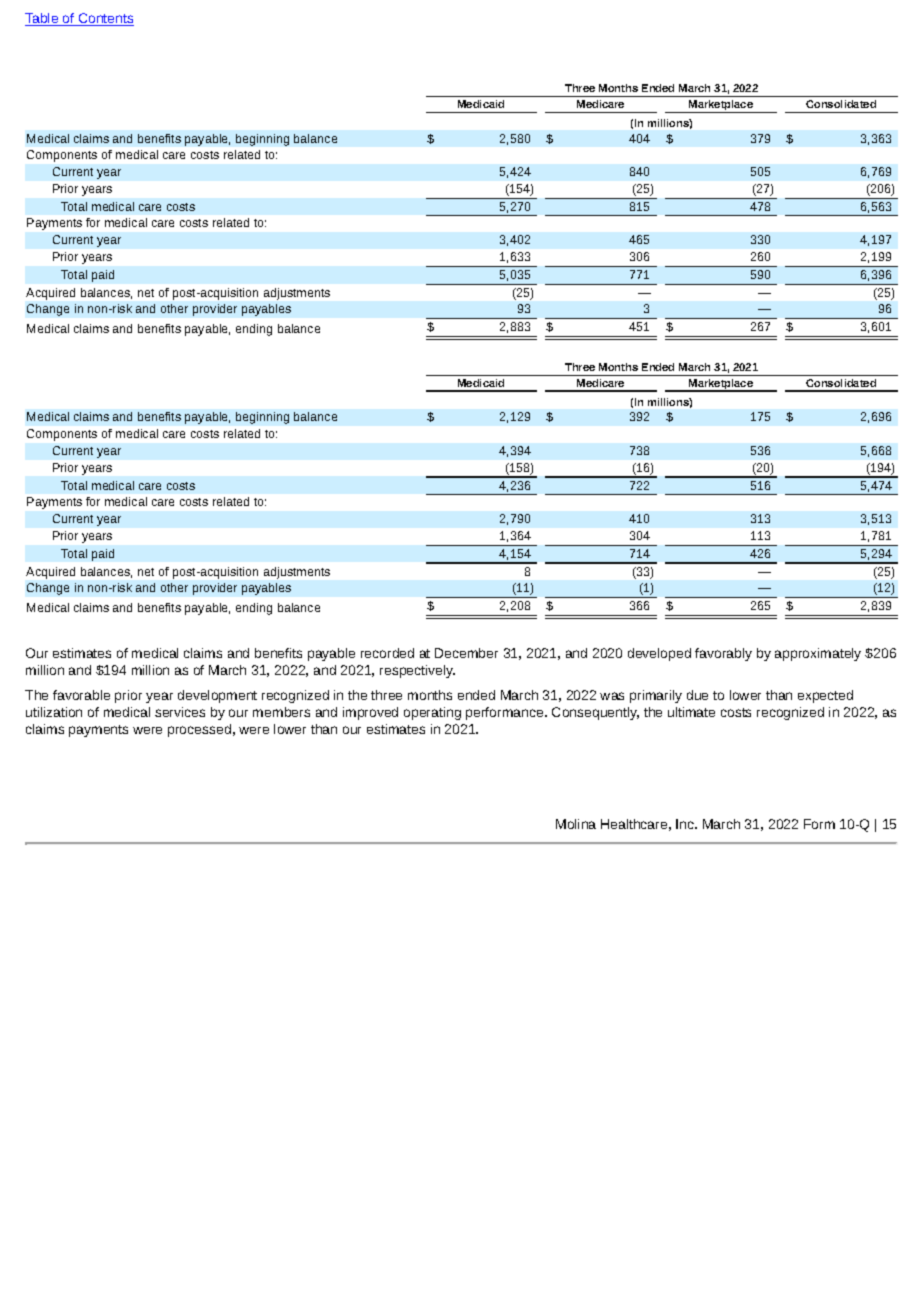 This document has width=924, height=1308. Describe the element at coordinates (217, 696) in the document. I see `development` at that location.
